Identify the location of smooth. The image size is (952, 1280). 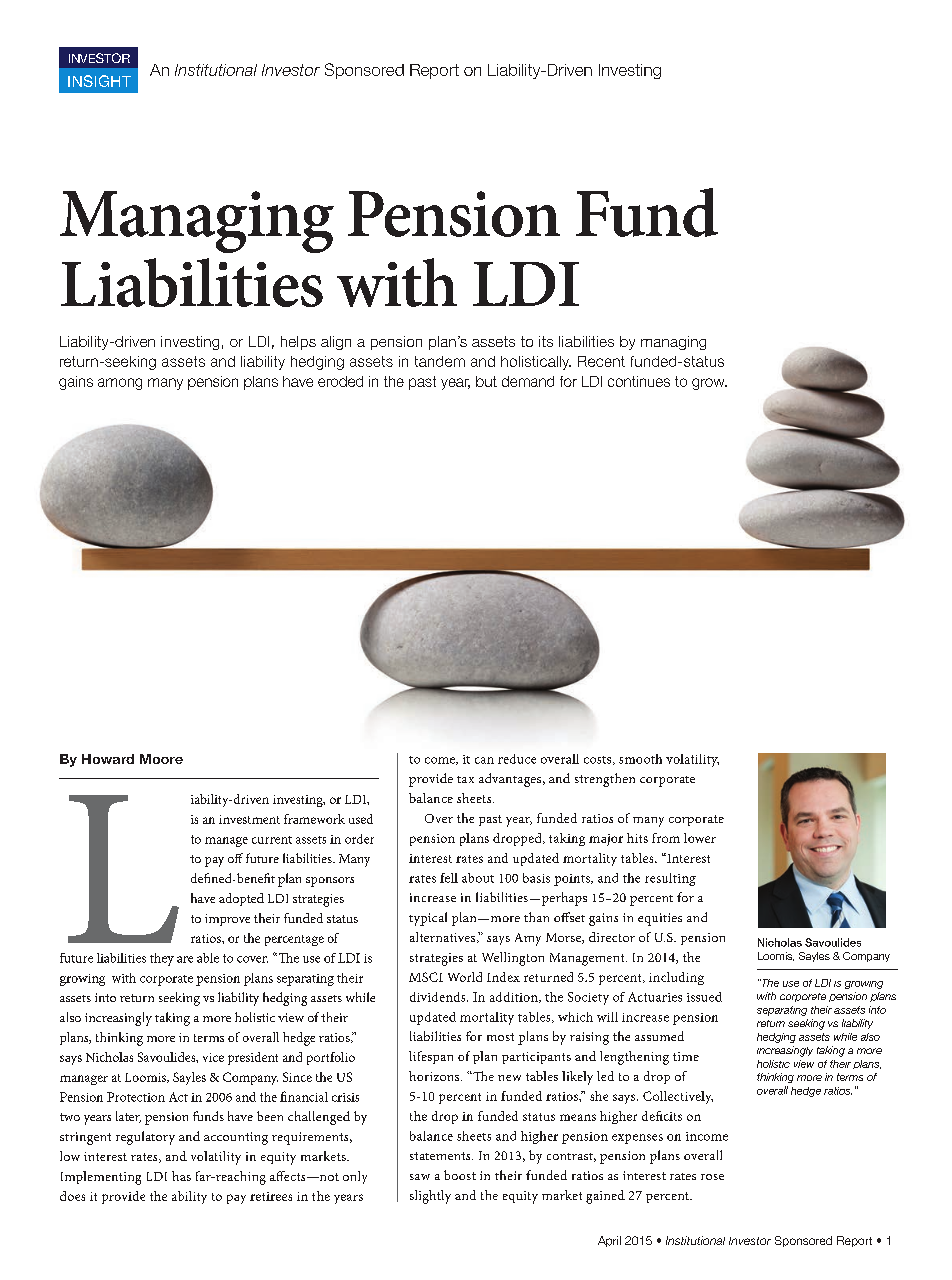
(640, 759).
